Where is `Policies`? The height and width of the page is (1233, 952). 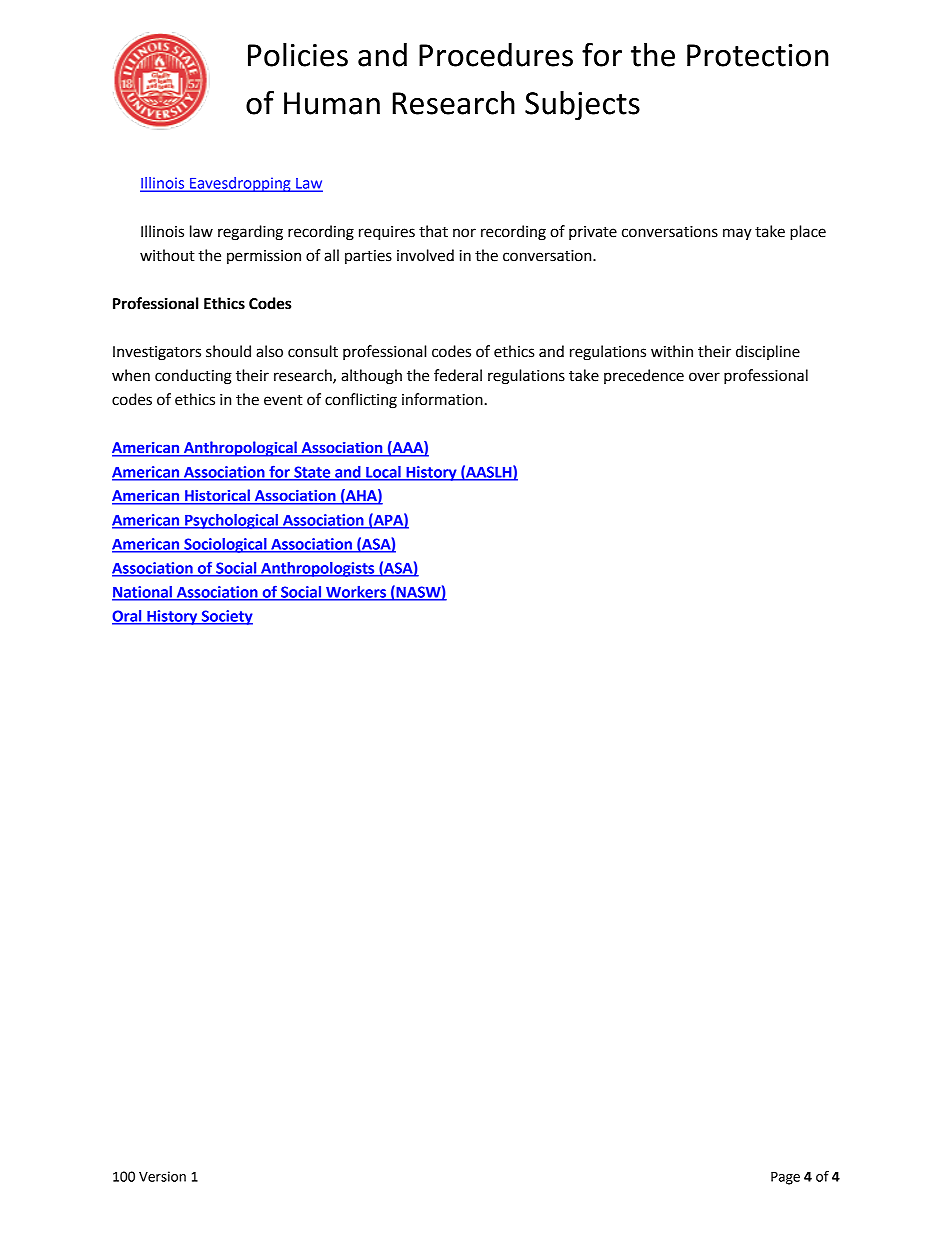 Policies is located at coordinates (298, 55).
